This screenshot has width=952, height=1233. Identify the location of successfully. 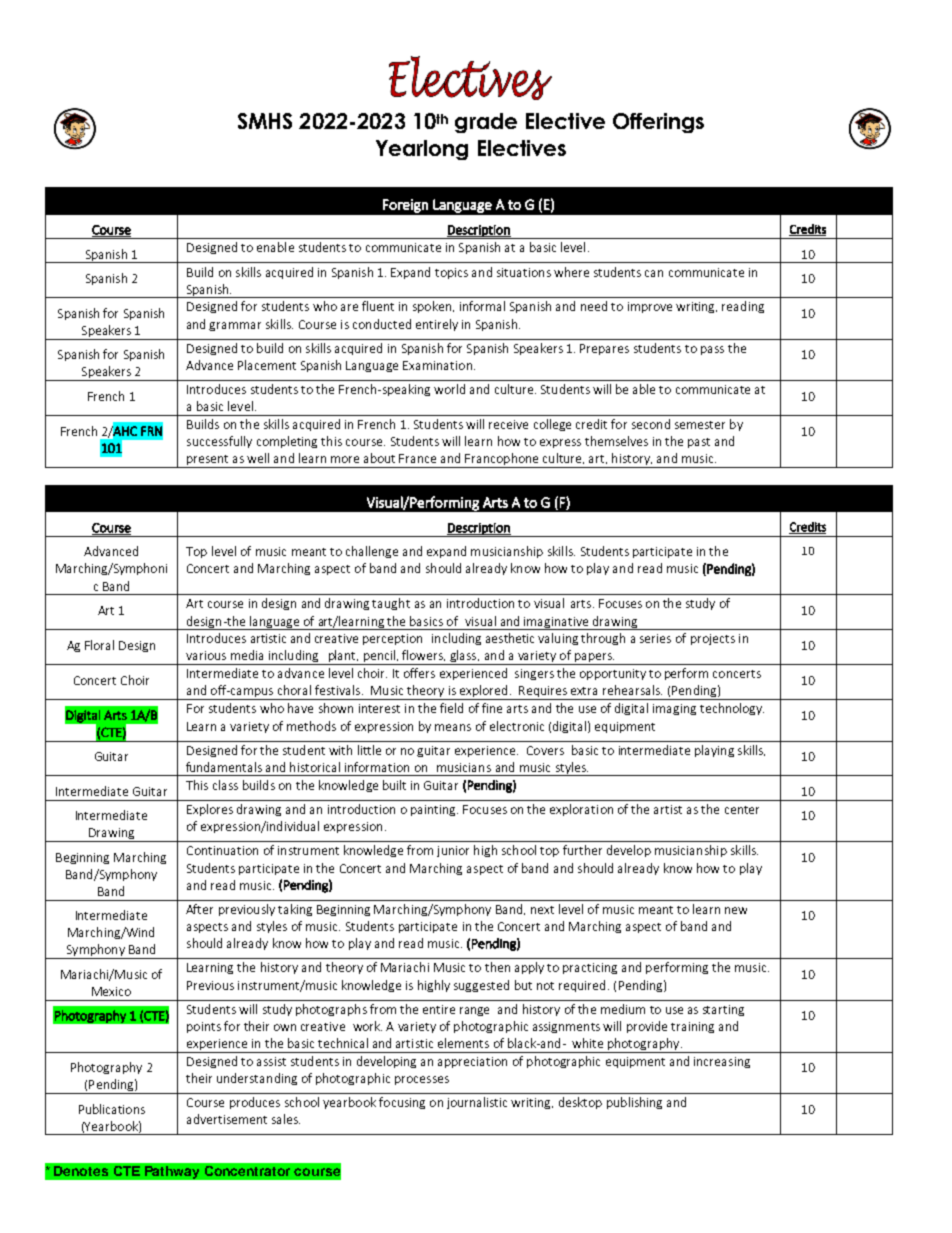
(219, 442).
